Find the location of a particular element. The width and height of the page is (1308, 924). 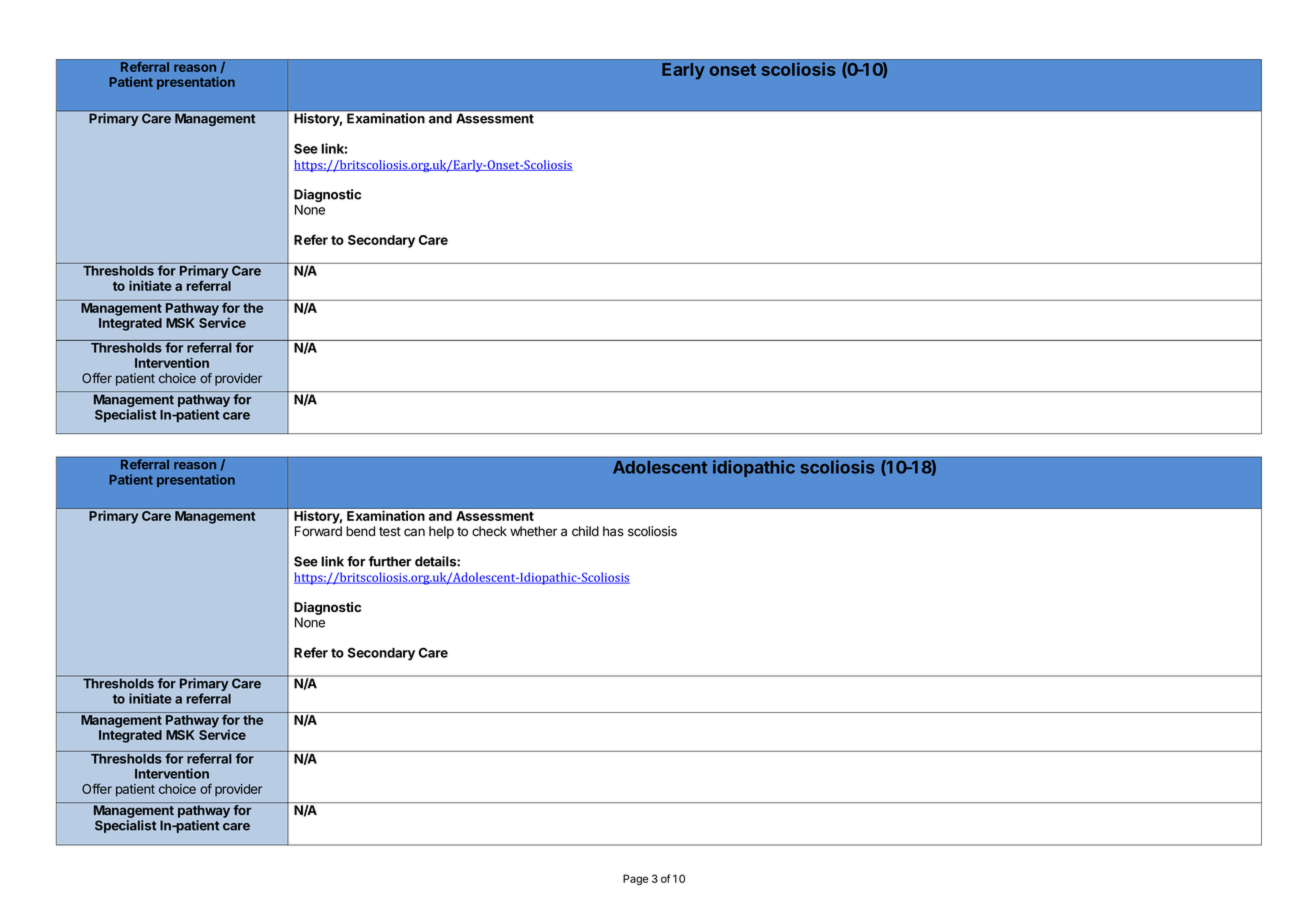

Page is located at coordinates (635, 879).
